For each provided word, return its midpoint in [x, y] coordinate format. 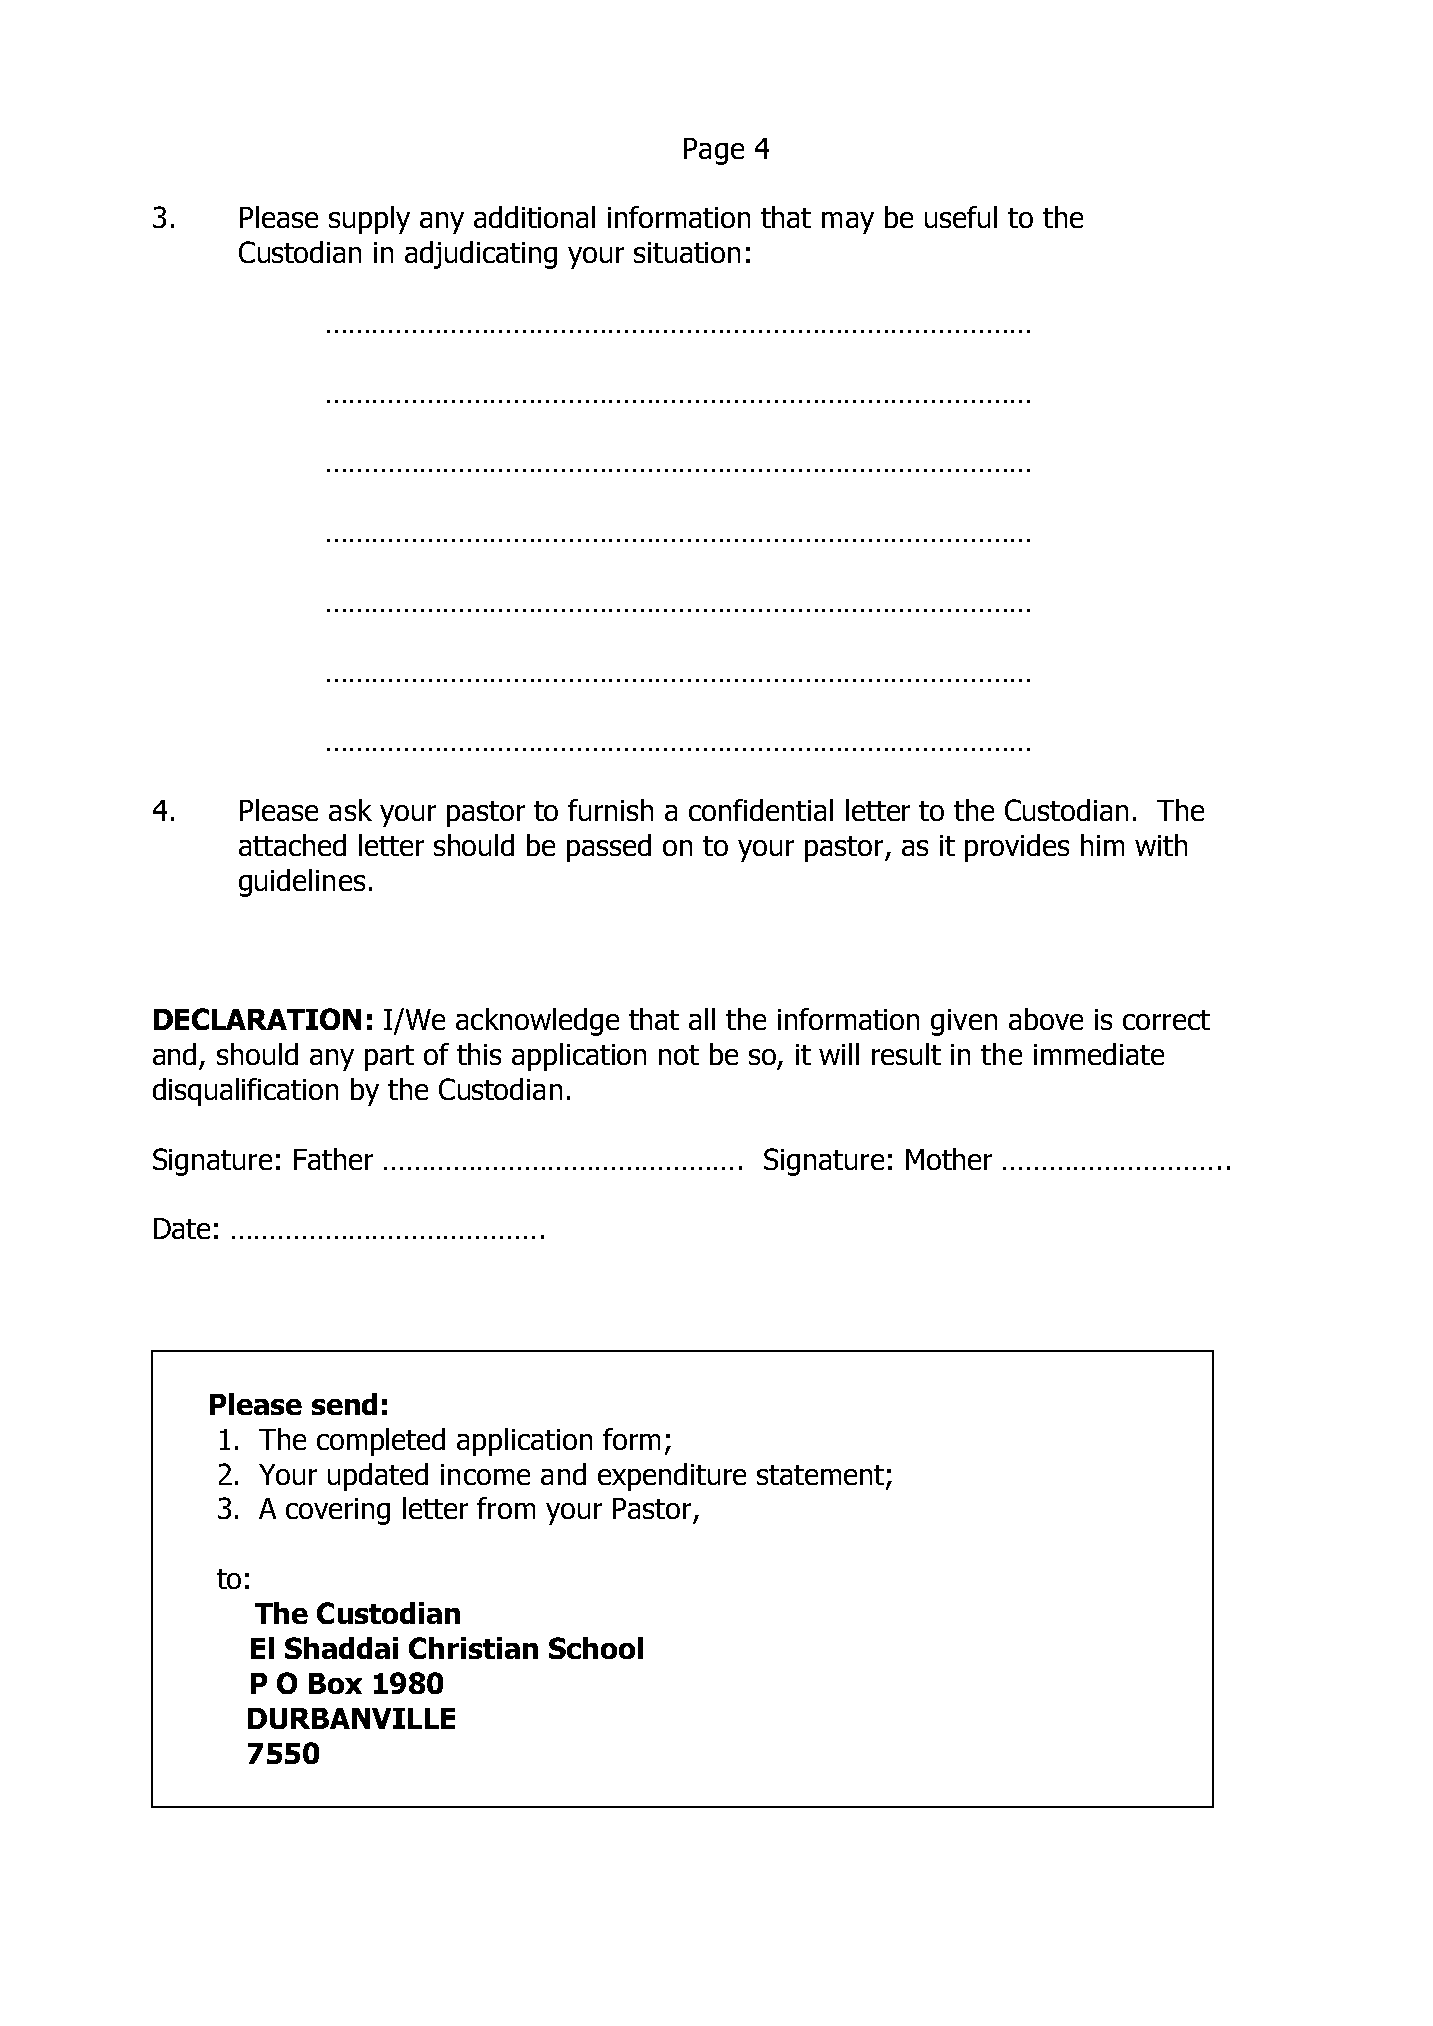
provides [1017, 848]
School [596, 1648]
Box [335, 1683]
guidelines [302, 883]
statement [820, 1475]
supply [369, 220]
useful [961, 217]
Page [714, 151]
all [702, 1019]
